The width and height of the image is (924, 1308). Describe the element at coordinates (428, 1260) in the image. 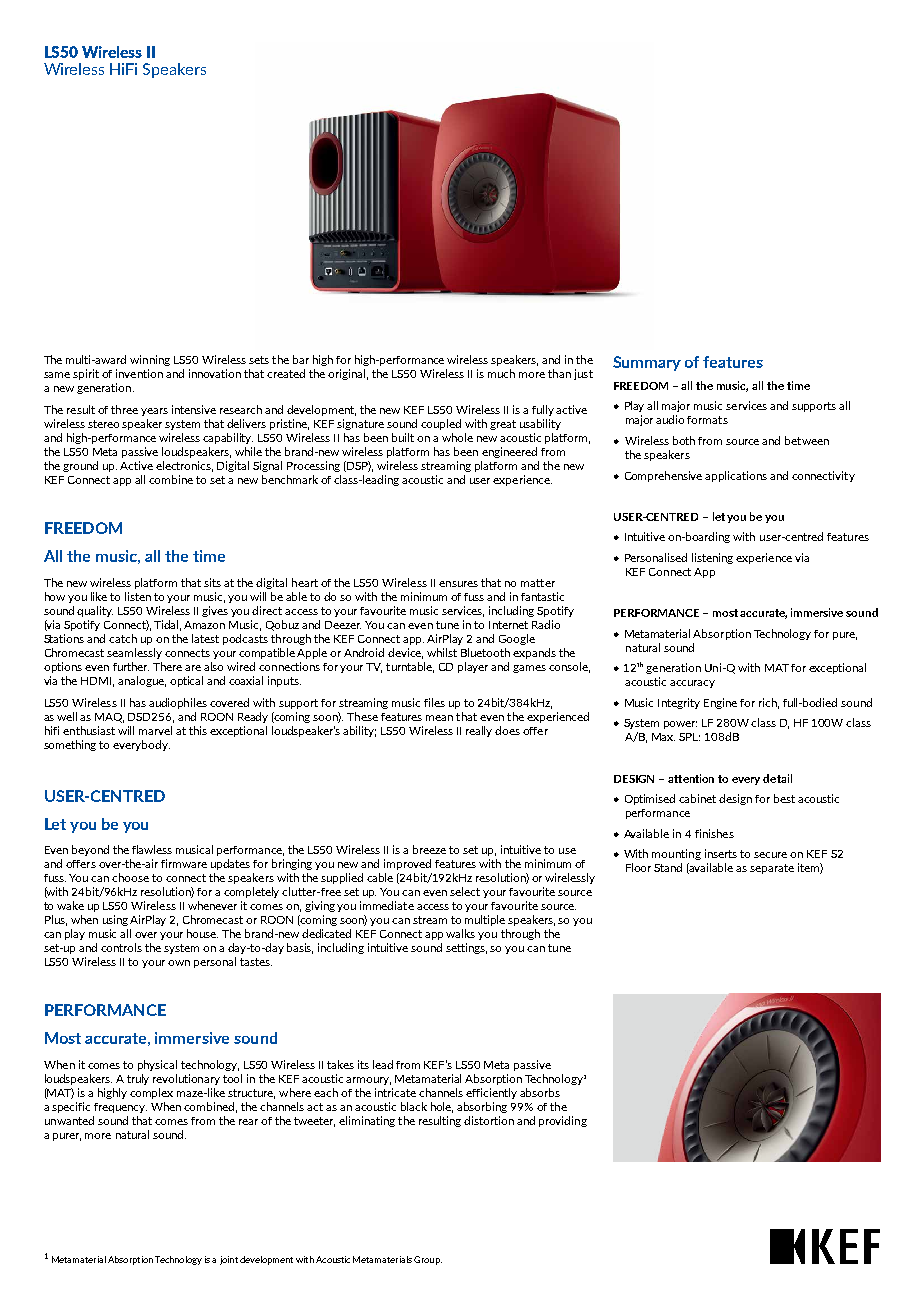

I see `Group` at that location.
